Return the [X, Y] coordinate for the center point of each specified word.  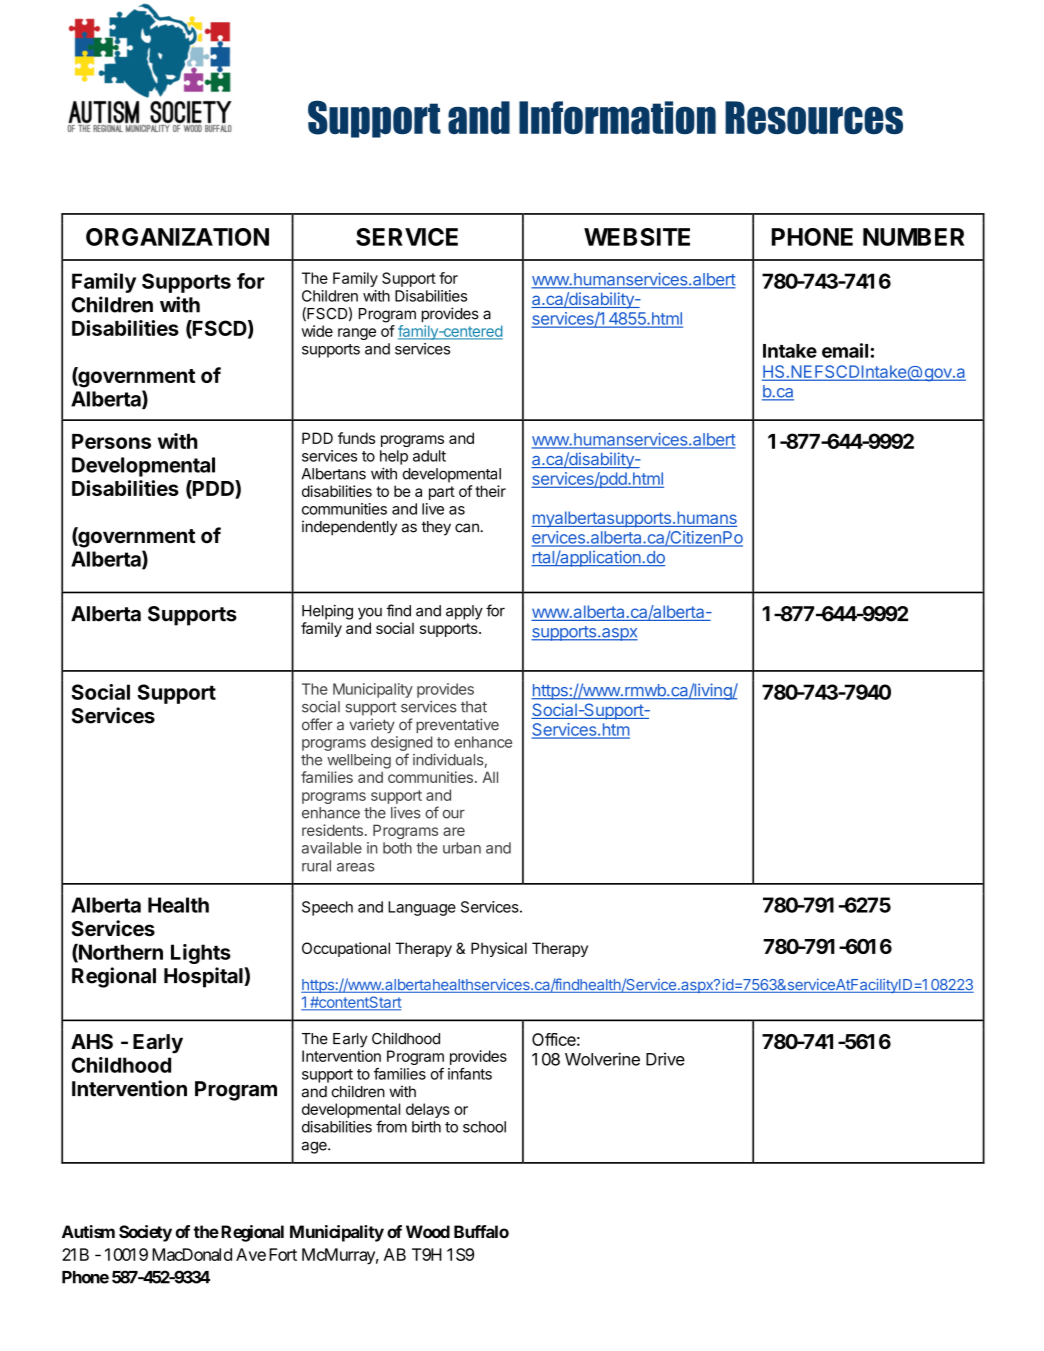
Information [617, 117]
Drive [665, 1059]
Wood [428, 1231]
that [474, 707]
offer [317, 724]
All [490, 777]
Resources [814, 117]
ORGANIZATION [177, 237]
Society [145, 1233]
